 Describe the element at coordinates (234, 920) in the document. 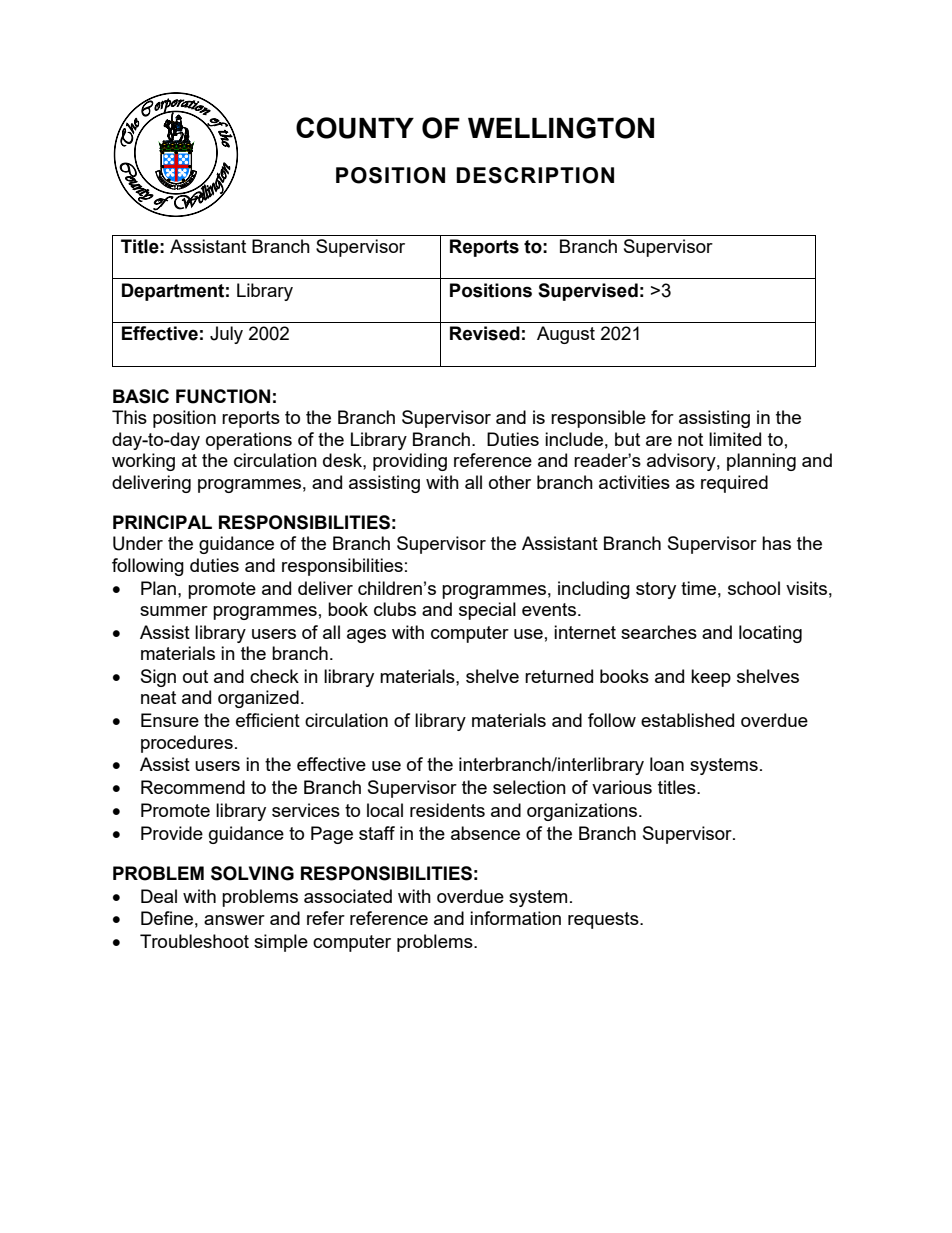

I see `answer` at that location.
